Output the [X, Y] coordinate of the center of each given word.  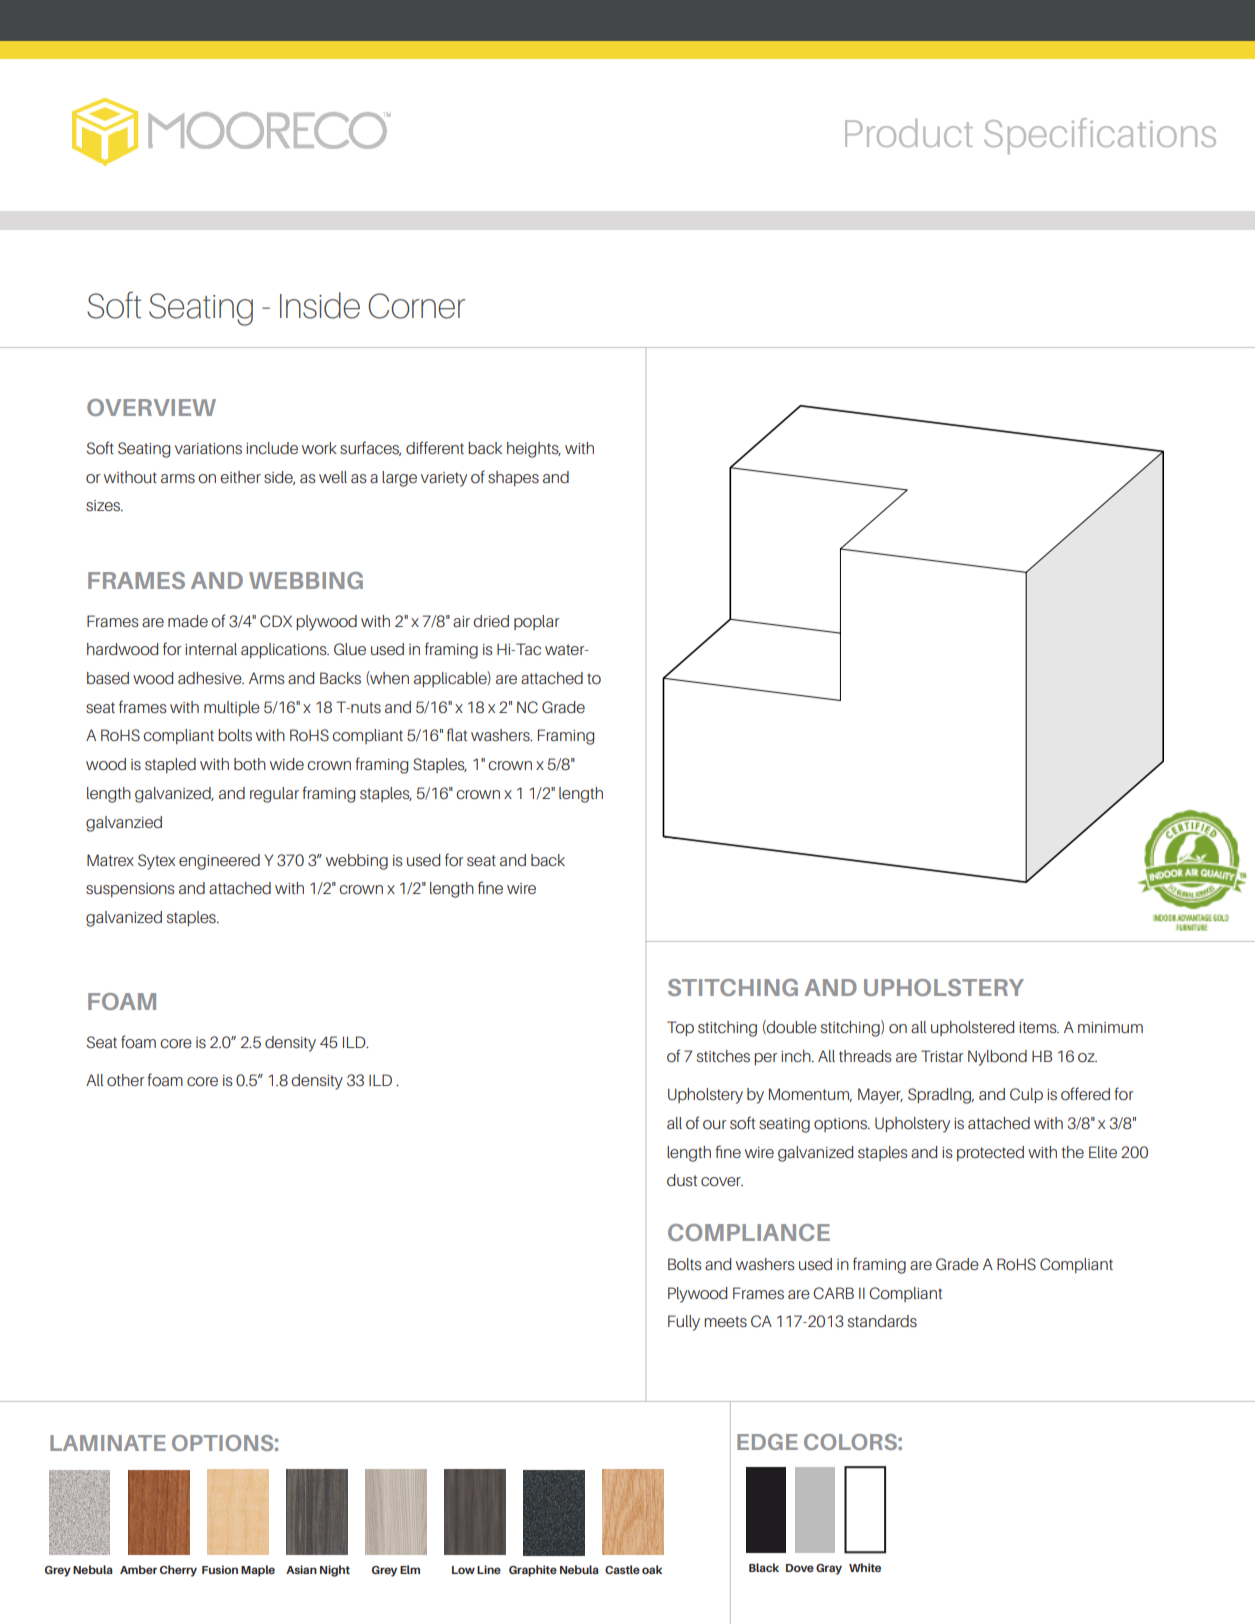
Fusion [220, 1569]
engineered [219, 862]
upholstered [972, 1028]
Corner [416, 306]
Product [909, 133]
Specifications [1100, 136]
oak [652, 1569]
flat [457, 734]
